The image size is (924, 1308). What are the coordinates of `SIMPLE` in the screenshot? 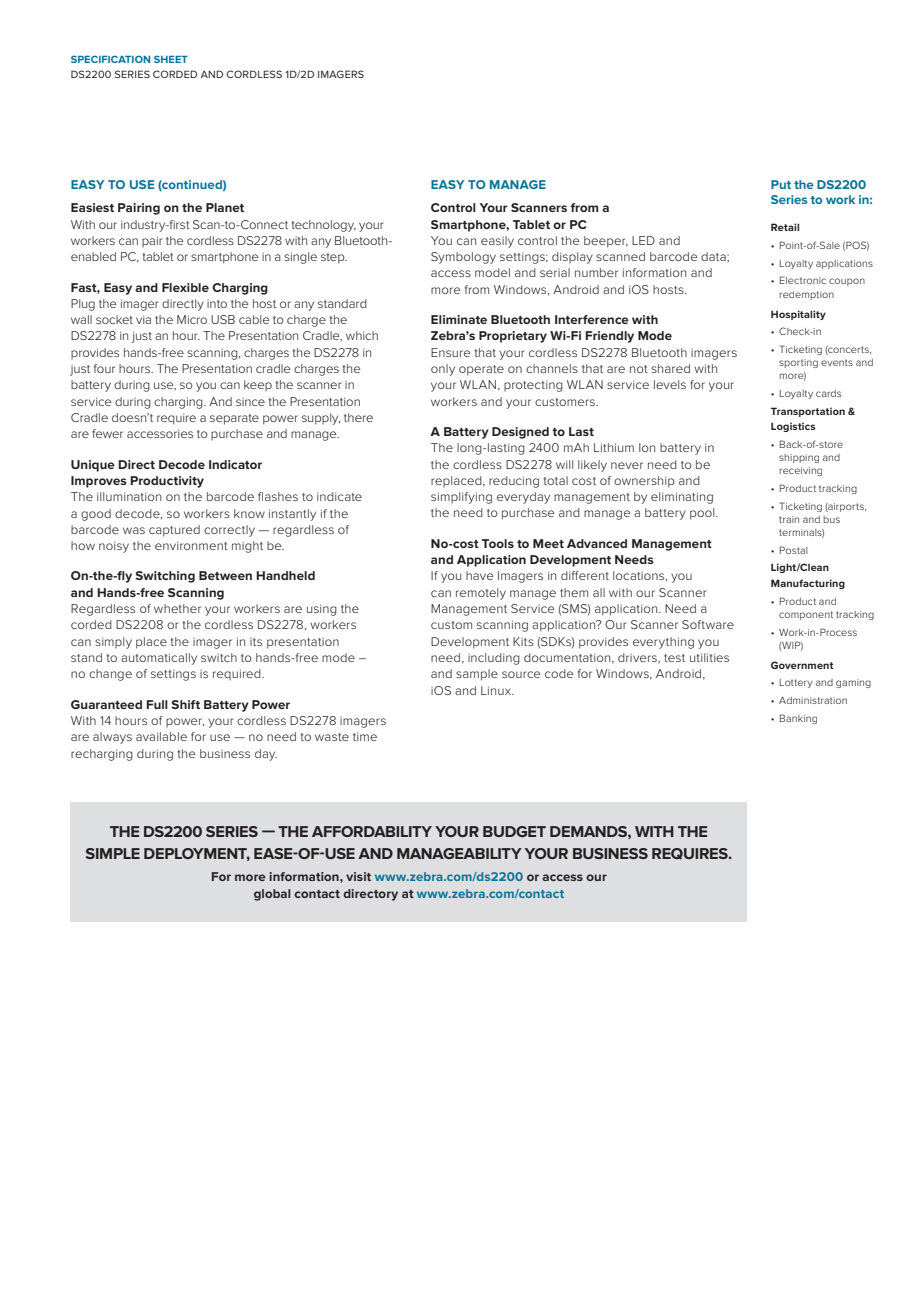 It's located at (113, 853).
